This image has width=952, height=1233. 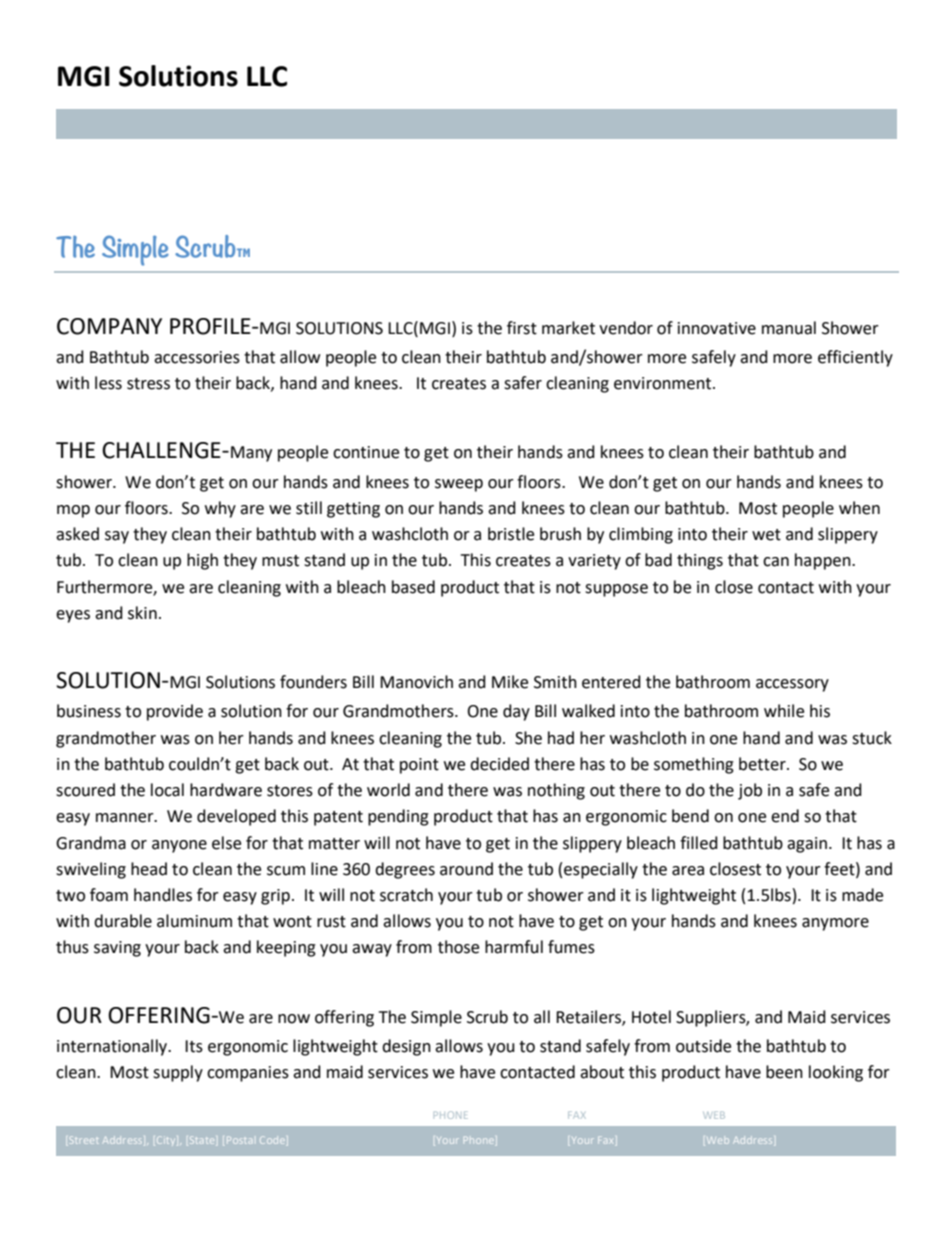 What do you see at coordinates (789, 328) in the image?
I see `manual` at bounding box center [789, 328].
